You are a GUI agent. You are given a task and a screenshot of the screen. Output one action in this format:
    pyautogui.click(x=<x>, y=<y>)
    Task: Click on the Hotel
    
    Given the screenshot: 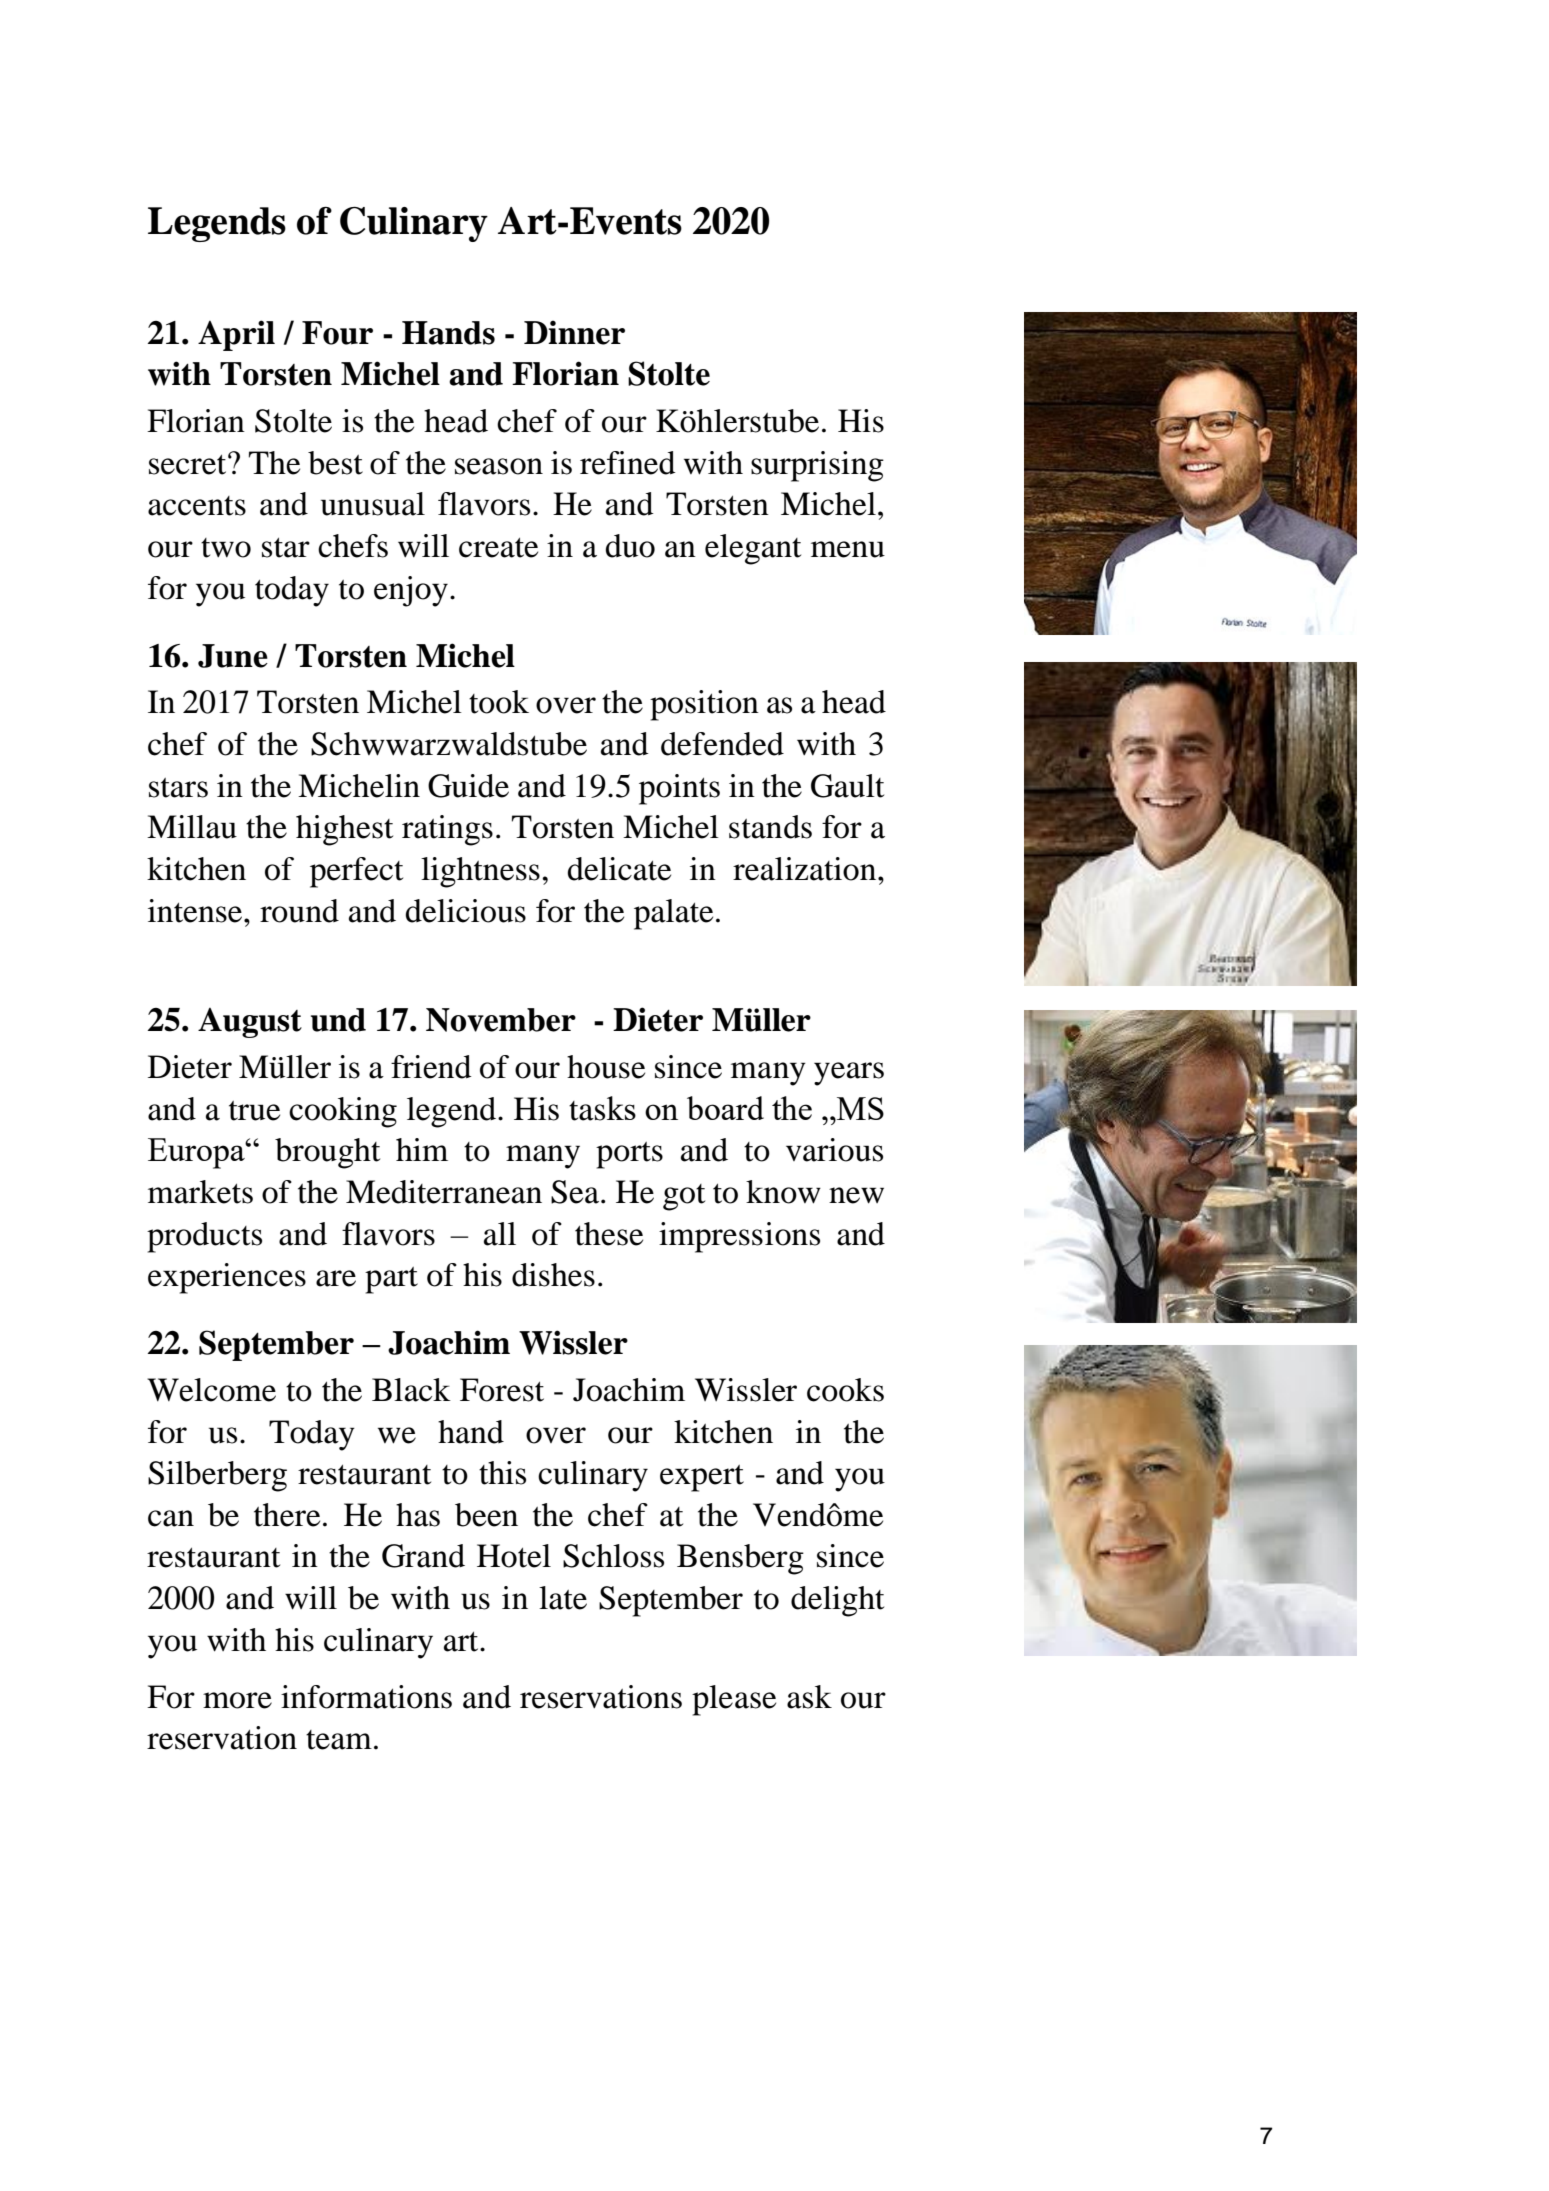 What is the action you would take?
    pyautogui.click(x=514, y=1556)
